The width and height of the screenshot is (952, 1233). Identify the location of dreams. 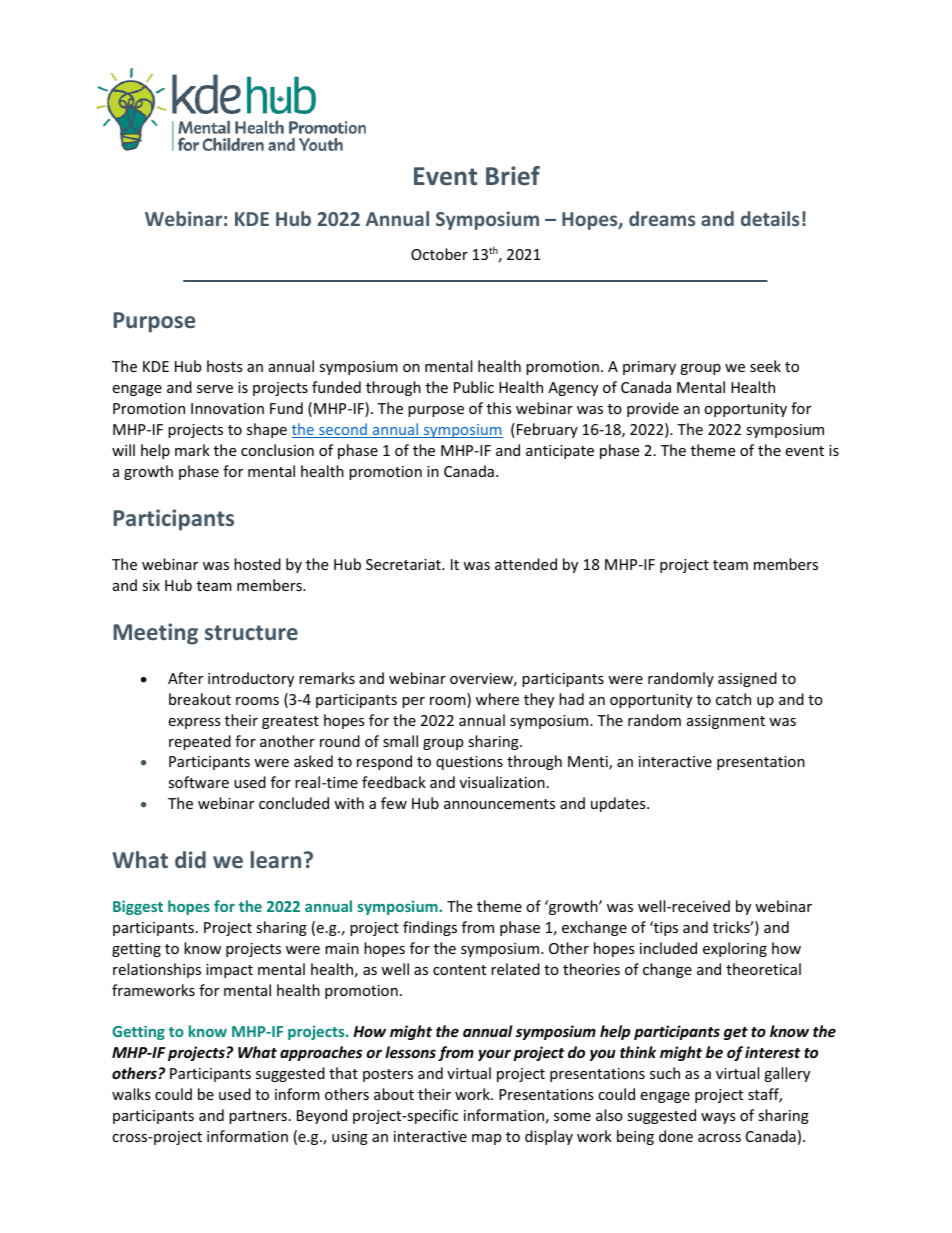
(662, 218).
